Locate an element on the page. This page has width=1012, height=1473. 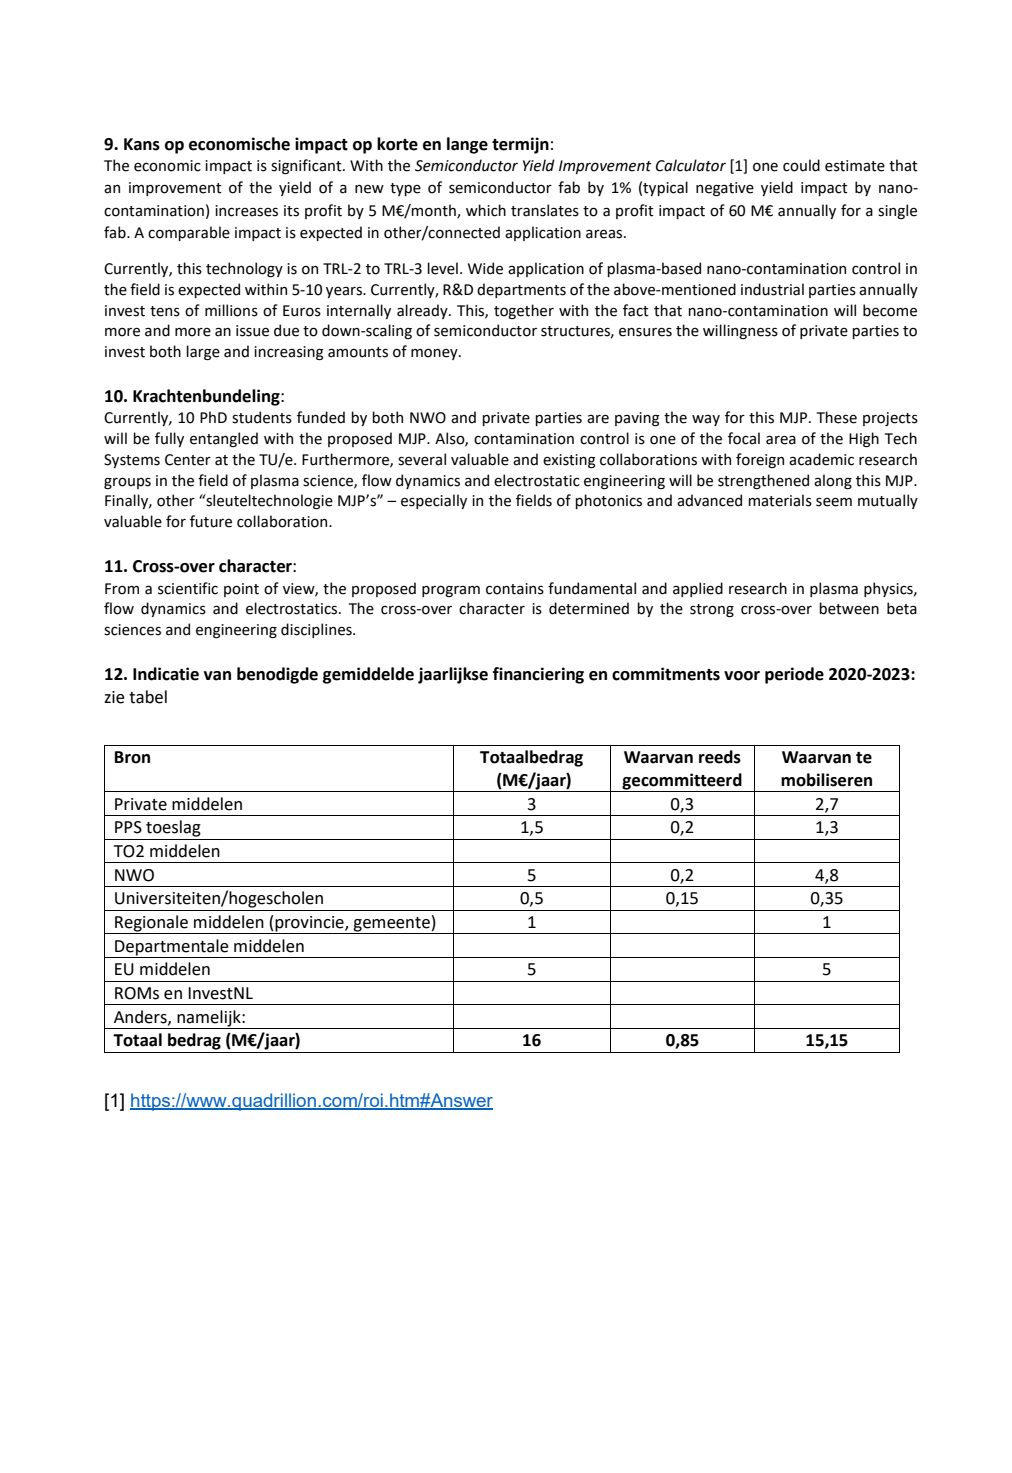
could is located at coordinates (801, 165).
